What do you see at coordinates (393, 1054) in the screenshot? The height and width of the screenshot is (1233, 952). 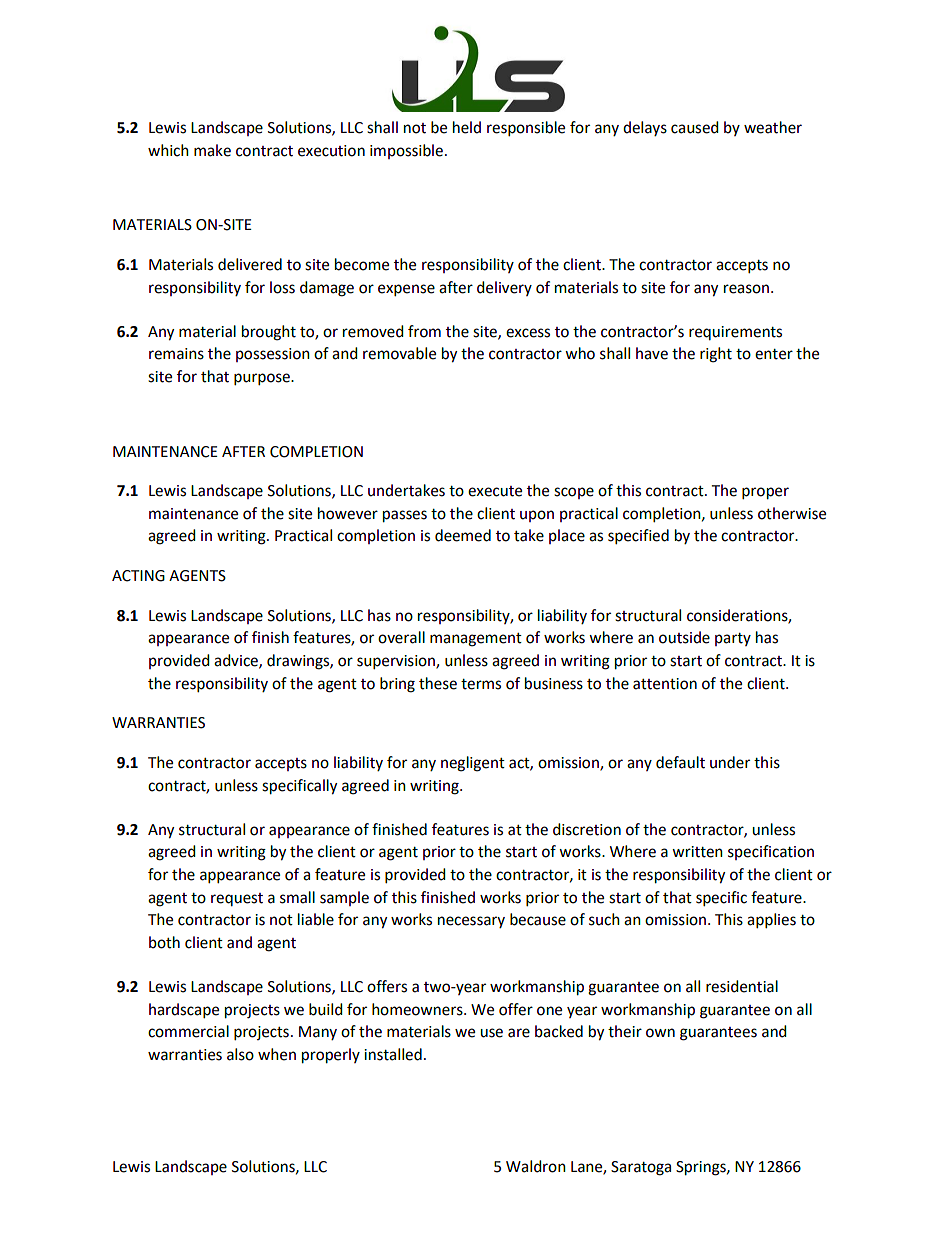 I see `installed` at bounding box center [393, 1054].
